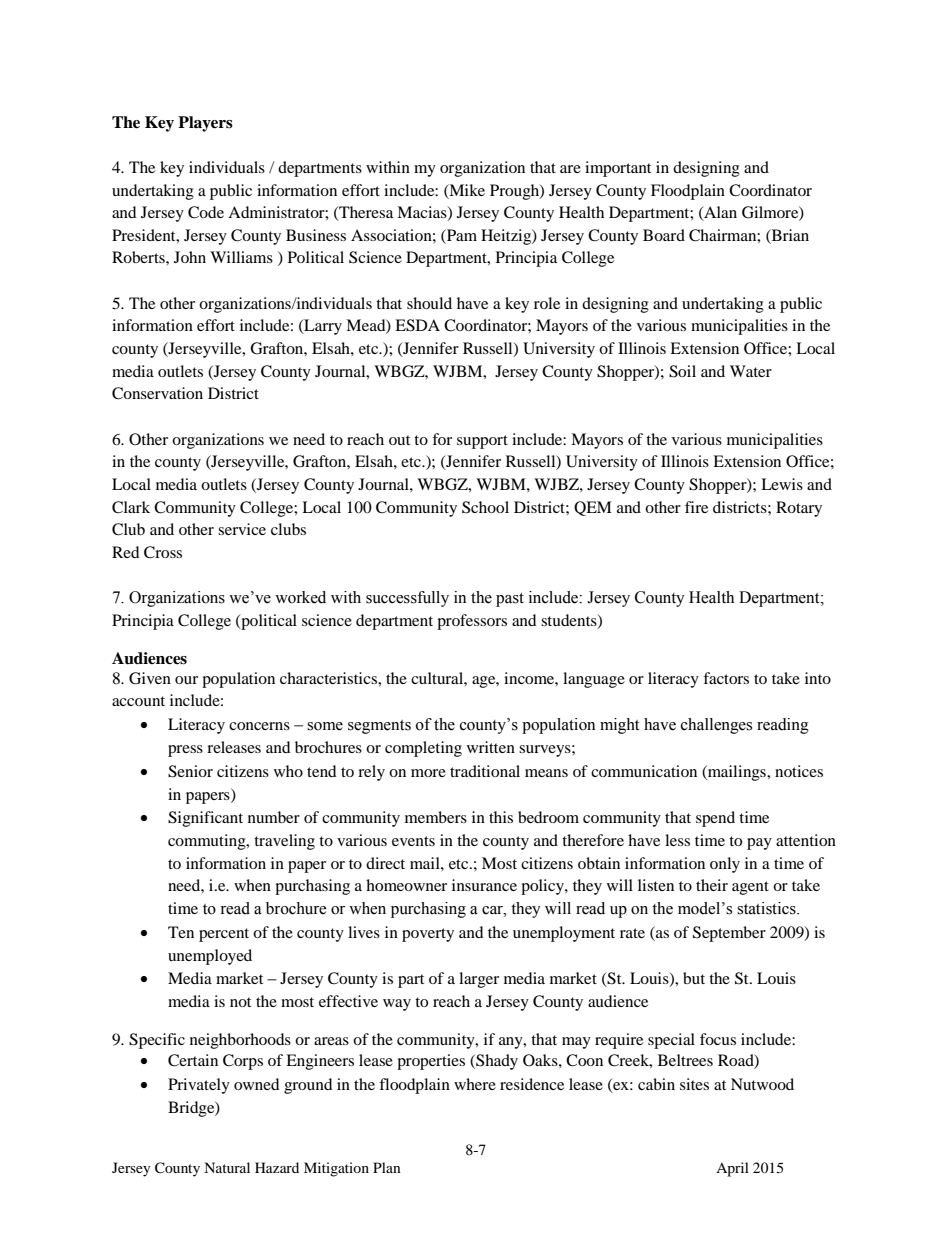 This document has width=952, height=1233. Describe the element at coordinates (726, 678) in the document. I see `factors` at that location.
